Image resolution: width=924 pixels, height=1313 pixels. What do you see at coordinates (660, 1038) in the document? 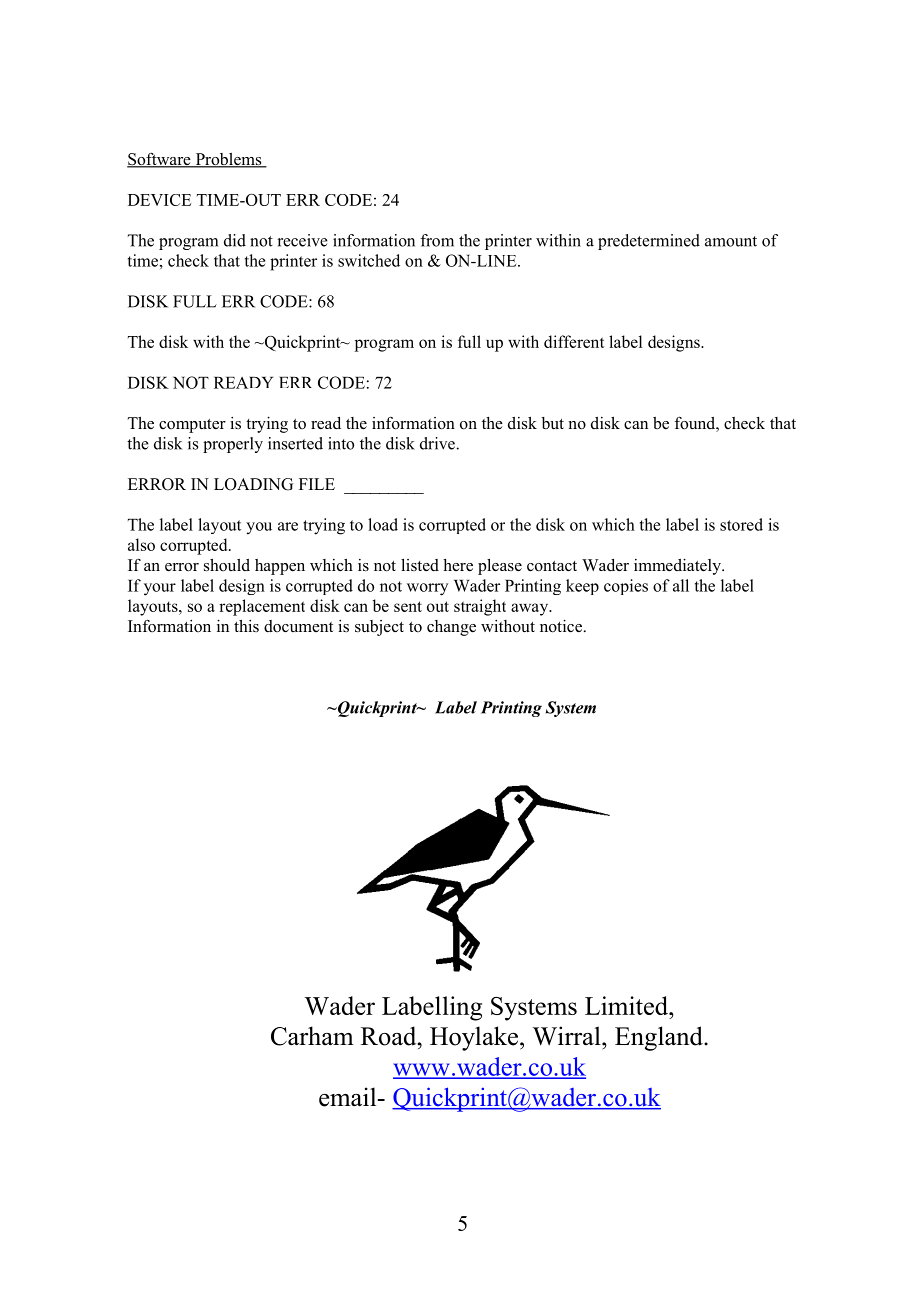
I see `England` at bounding box center [660, 1038].
